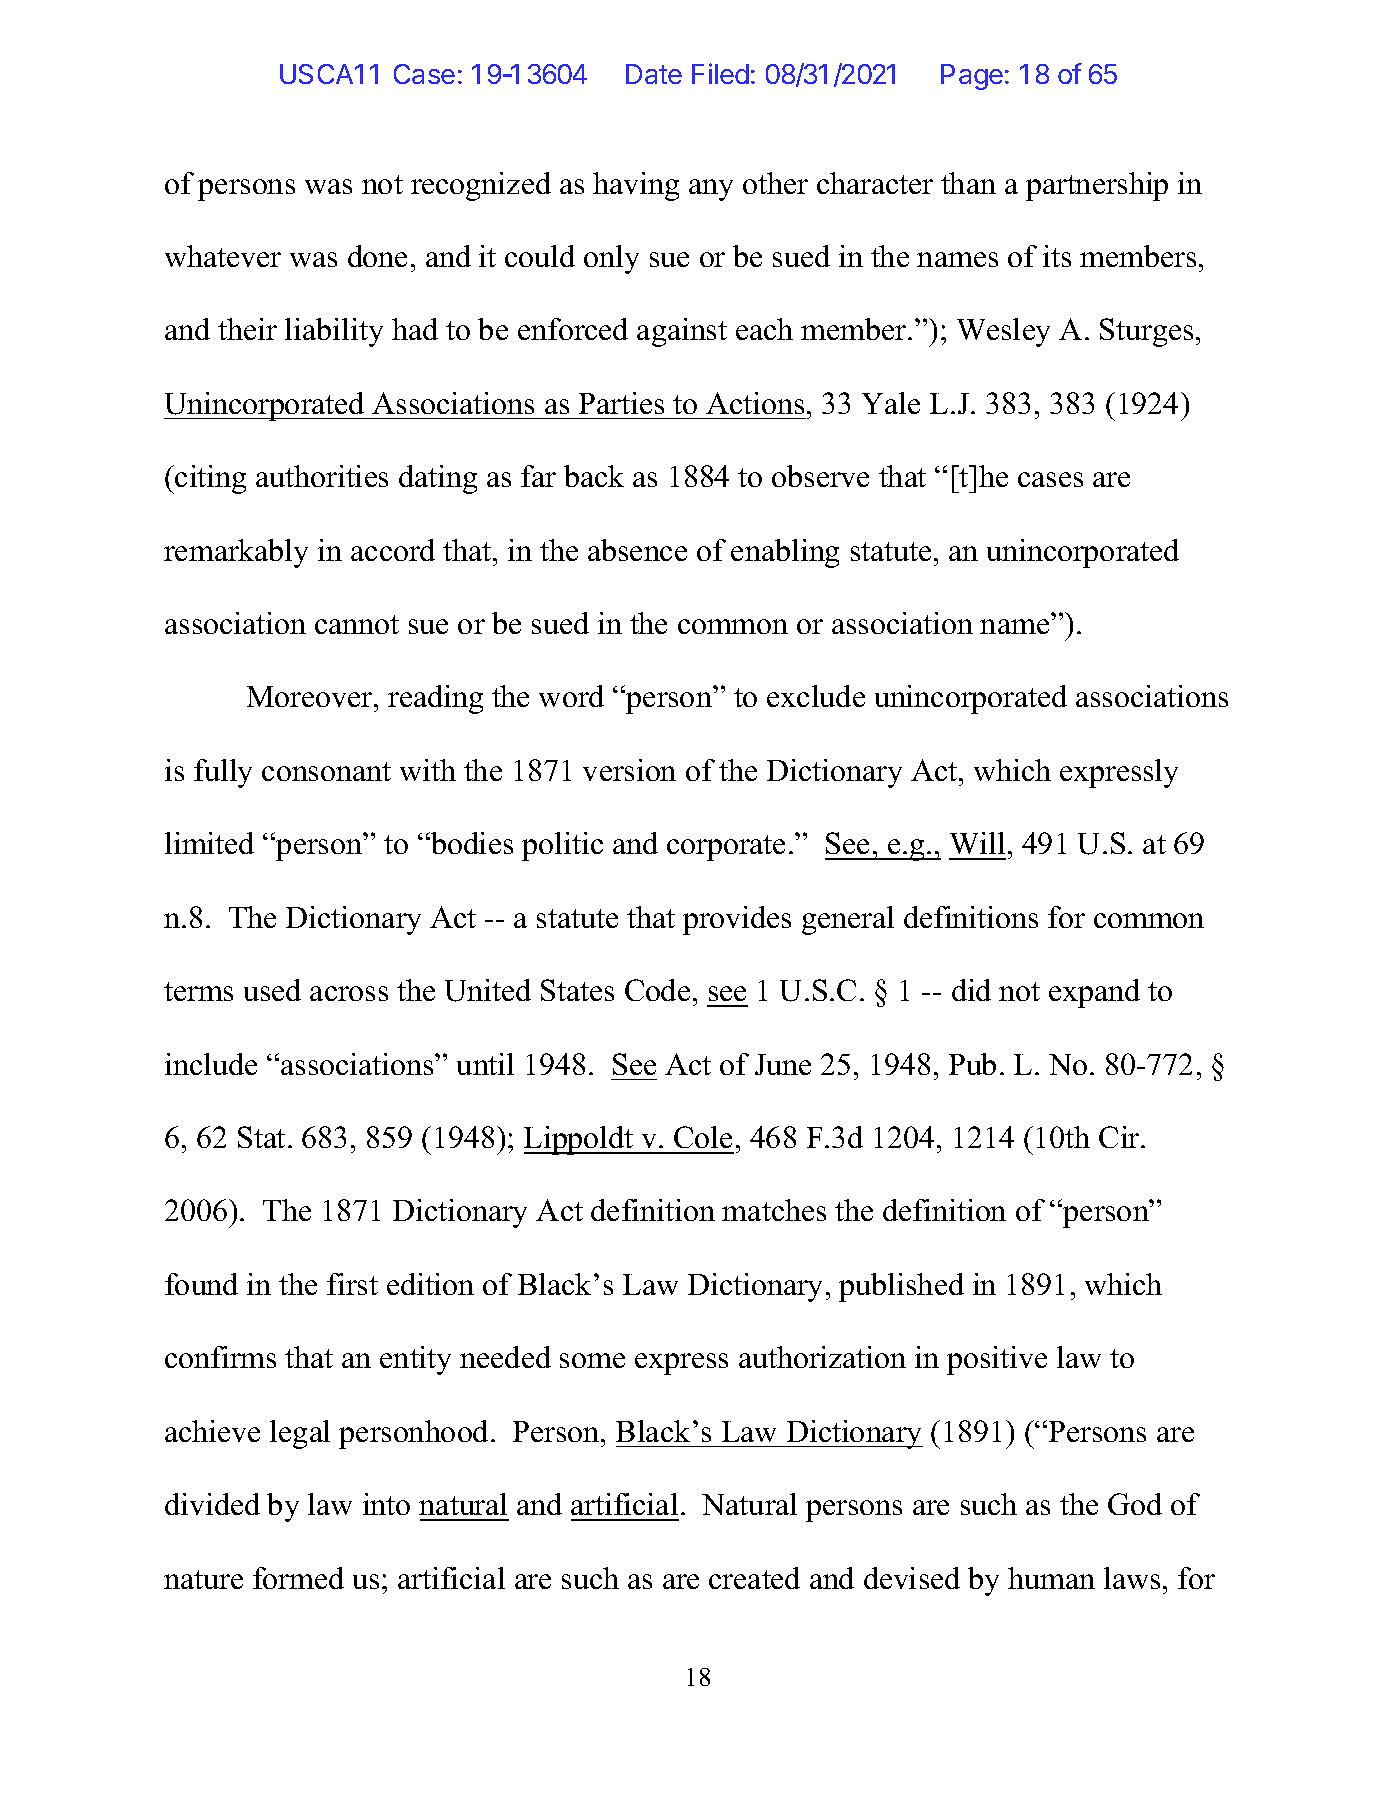 The width and height of the page is (1396, 1806). Describe the element at coordinates (377, 256) in the page. I see `done` at that location.
